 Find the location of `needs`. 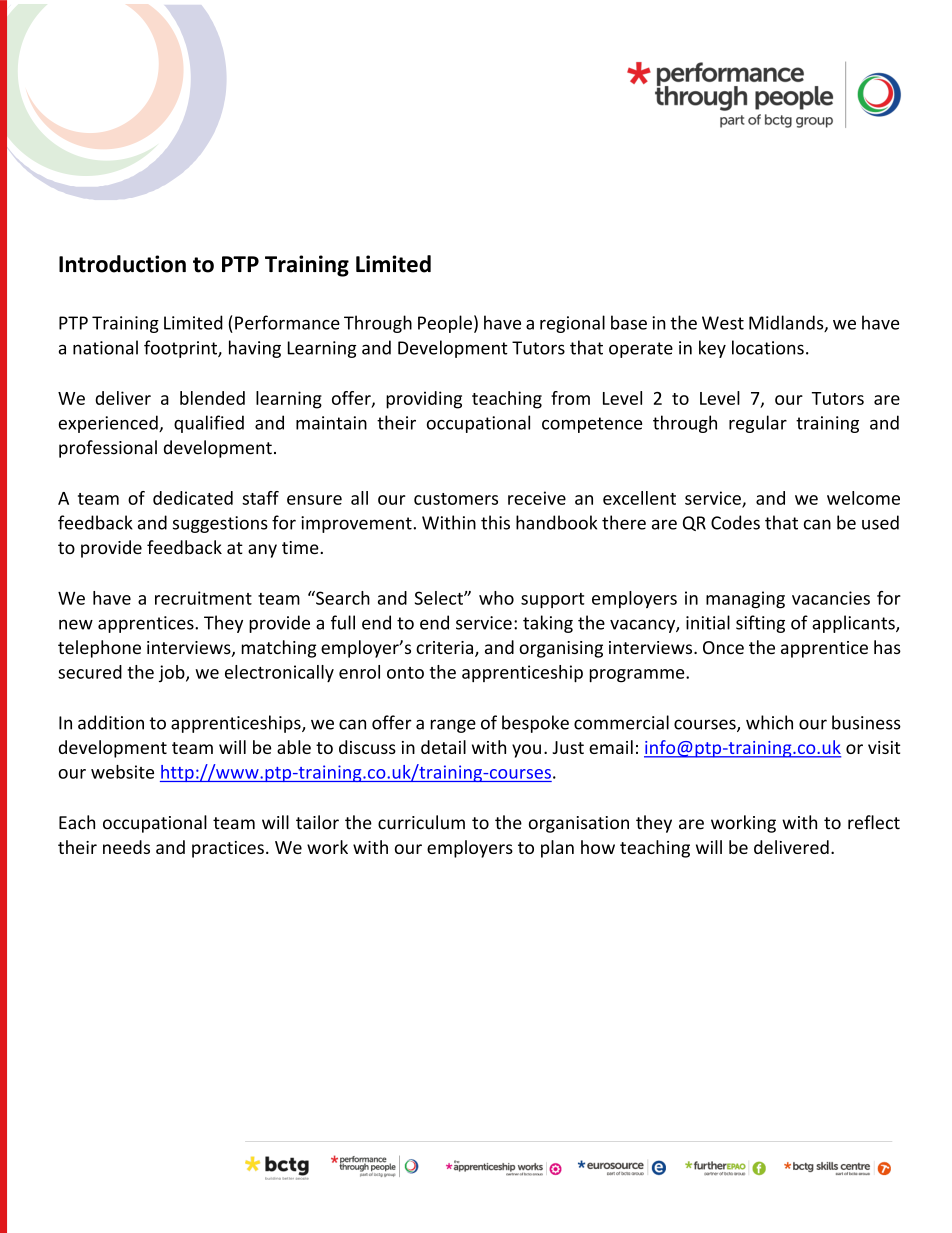

needs is located at coordinates (126, 847).
